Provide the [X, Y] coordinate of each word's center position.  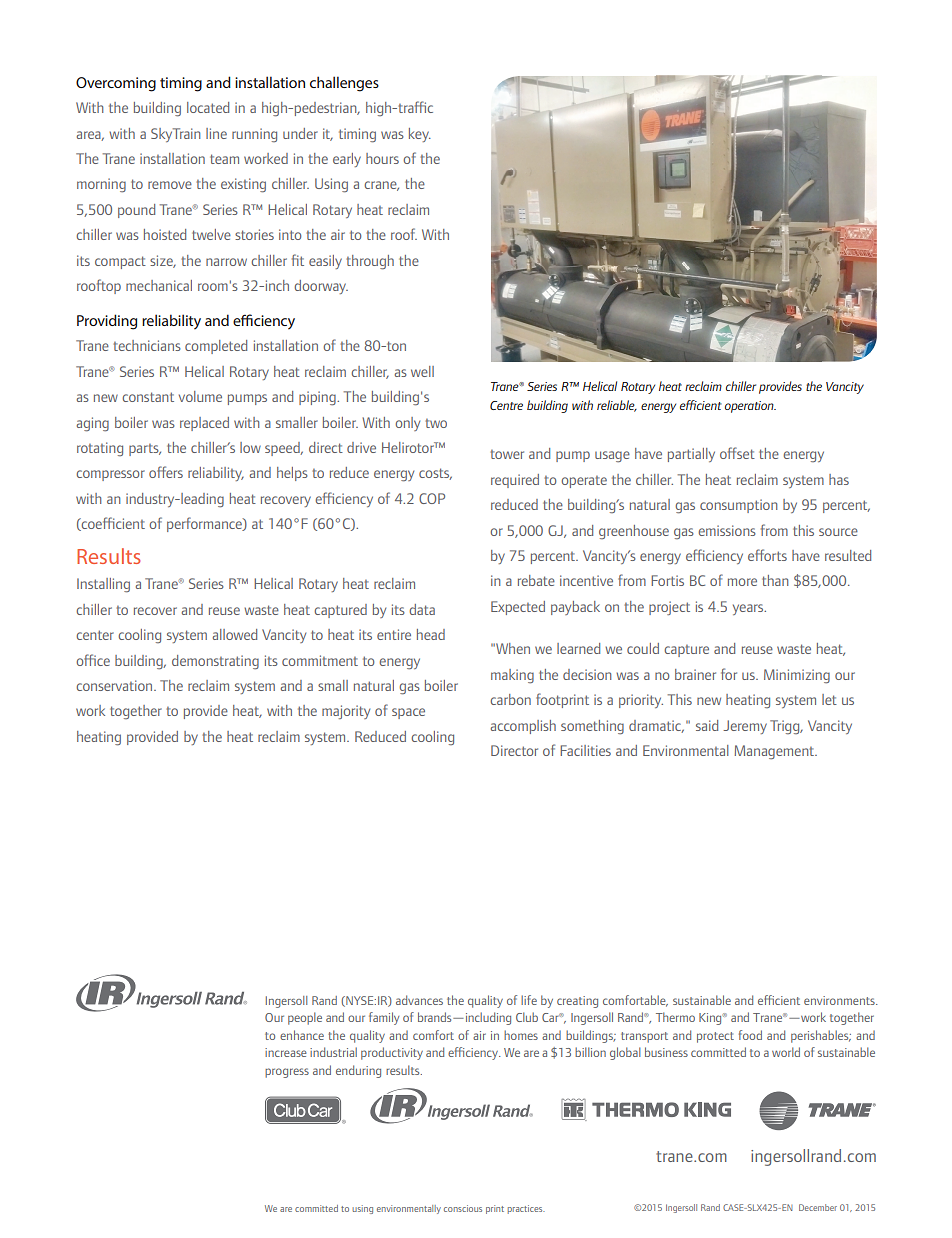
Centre [506, 405]
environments [840, 1000]
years [749, 609]
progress [287, 1073]
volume [200, 396]
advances [419, 1000]
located [208, 107]
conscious [463, 1208]
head [431, 634]
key [420, 135]
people [305, 1018]
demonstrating [215, 662]
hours [382, 158]
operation [750, 407]
